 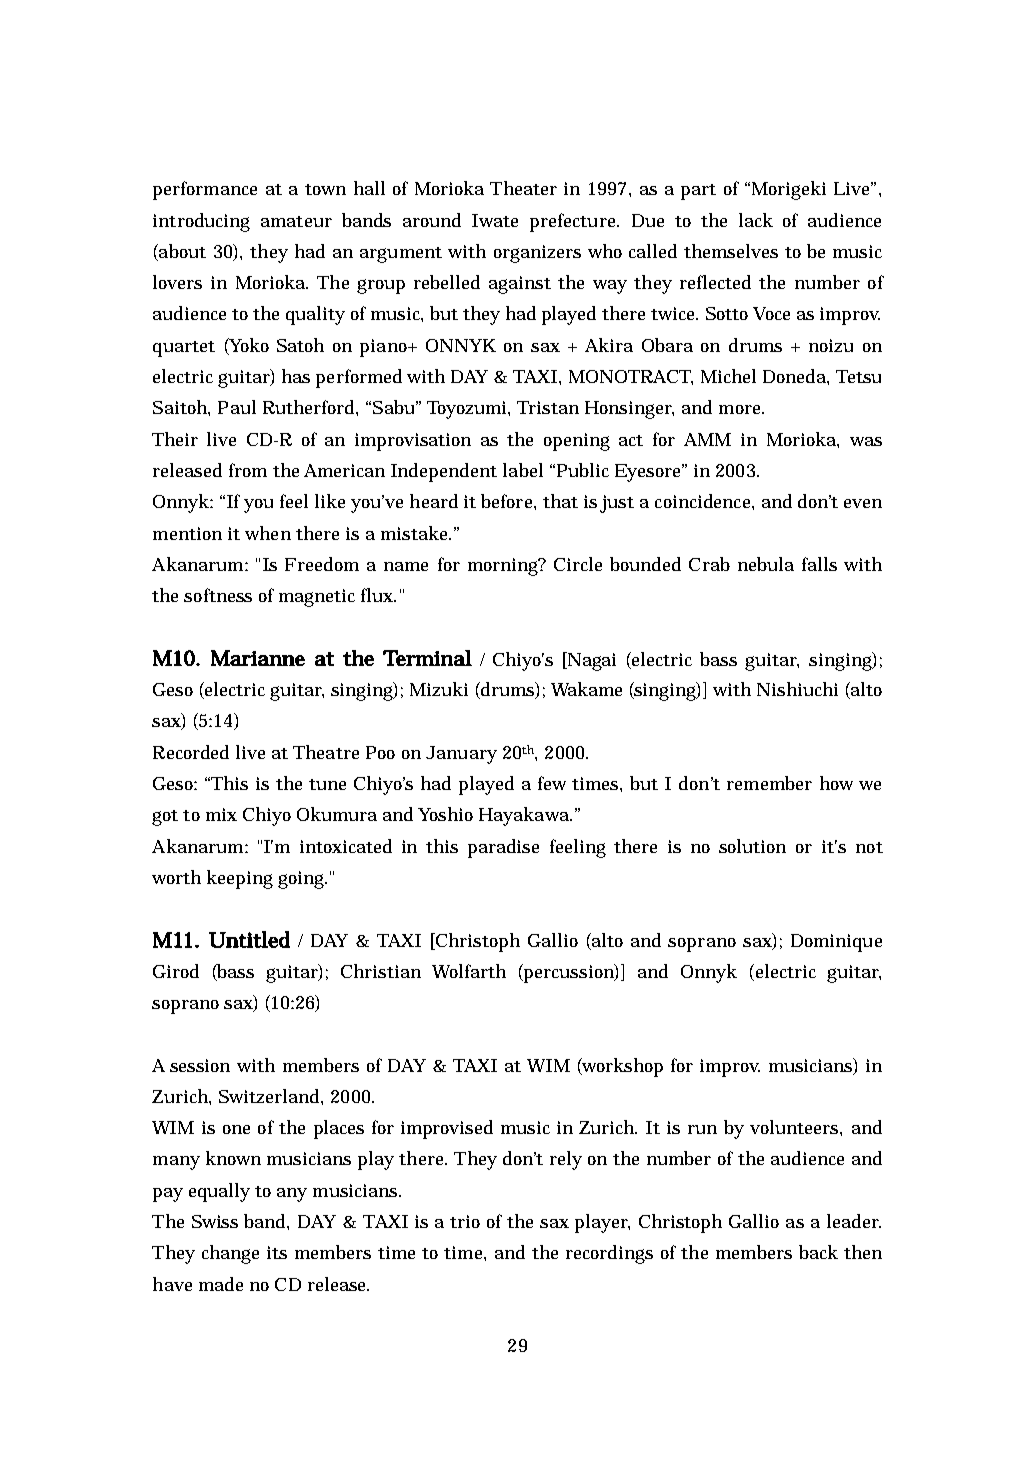 I want to click on remember, so click(x=769, y=783).
